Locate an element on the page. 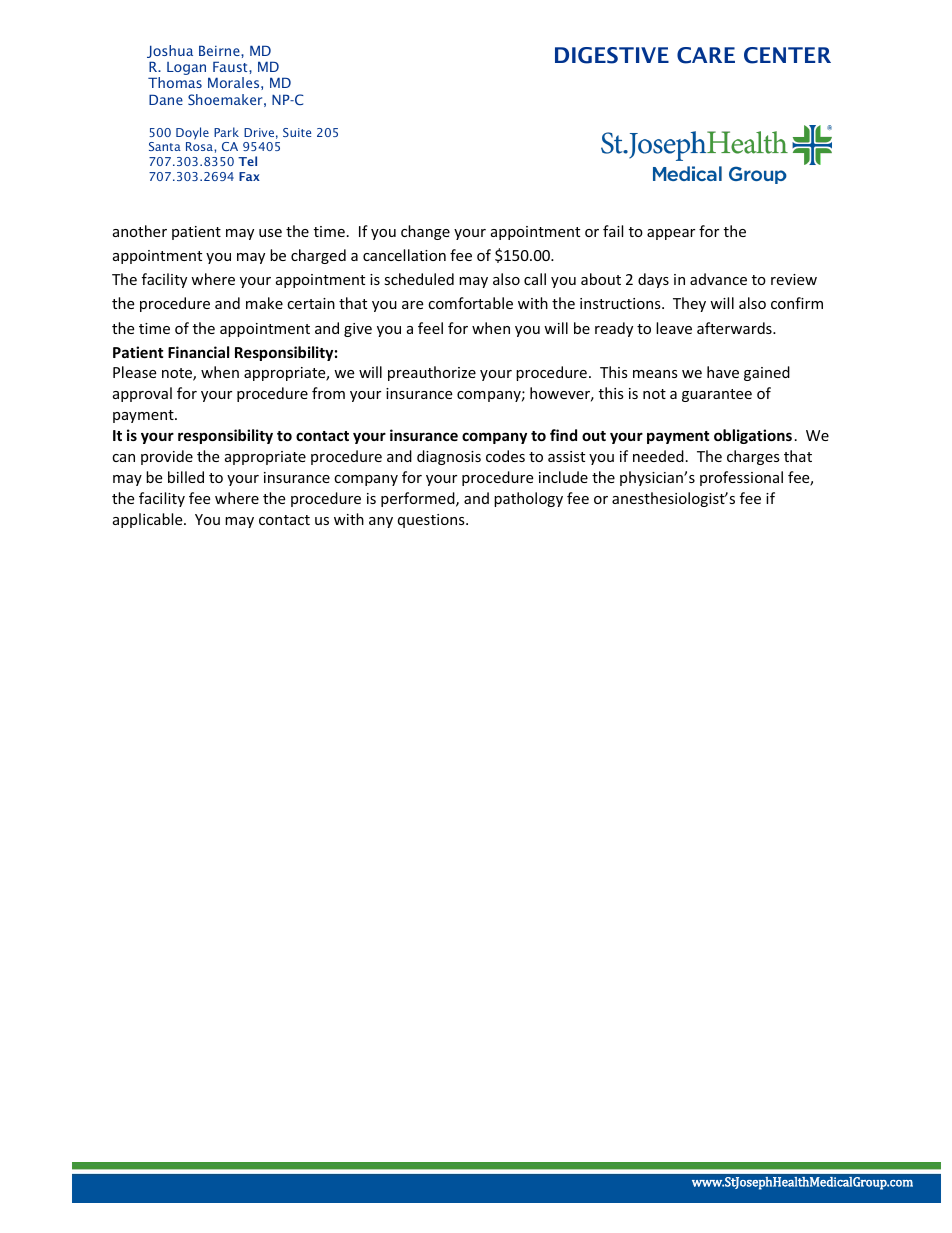 The height and width of the page is (1233, 952). advance is located at coordinates (718, 279).
